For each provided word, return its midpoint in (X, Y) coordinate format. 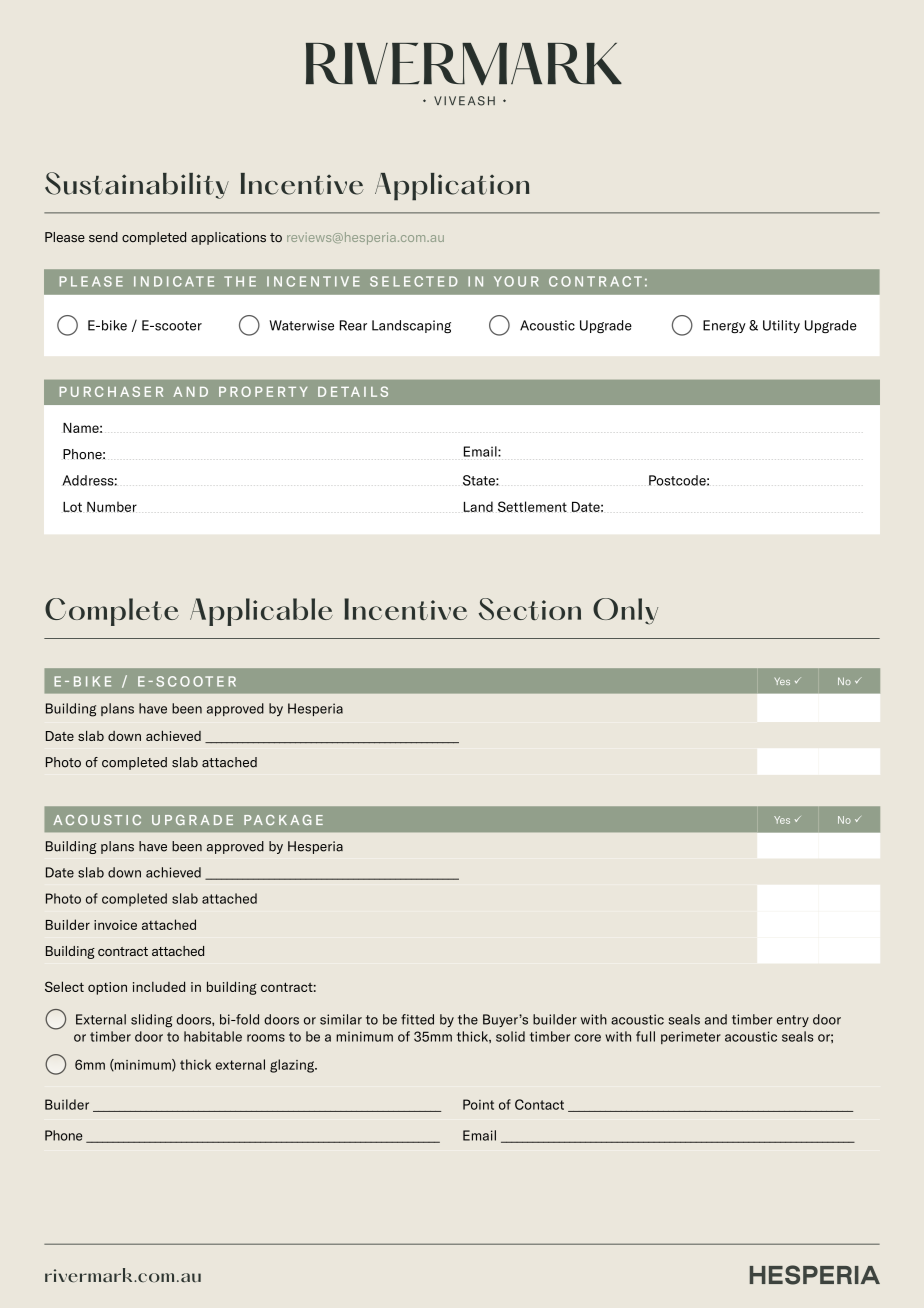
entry (793, 1021)
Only (625, 611)
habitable (213, 1036)
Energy (724, 327)
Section (530, 609)
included (159, 986)
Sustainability (137, 185)
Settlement (532, 506)
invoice (115, 925)
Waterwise (301, 325)
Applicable (261, 612)
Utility (781, 326)
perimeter (691, 1037)
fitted (417, 1019)
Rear (353, 325)
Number (112, 506)
